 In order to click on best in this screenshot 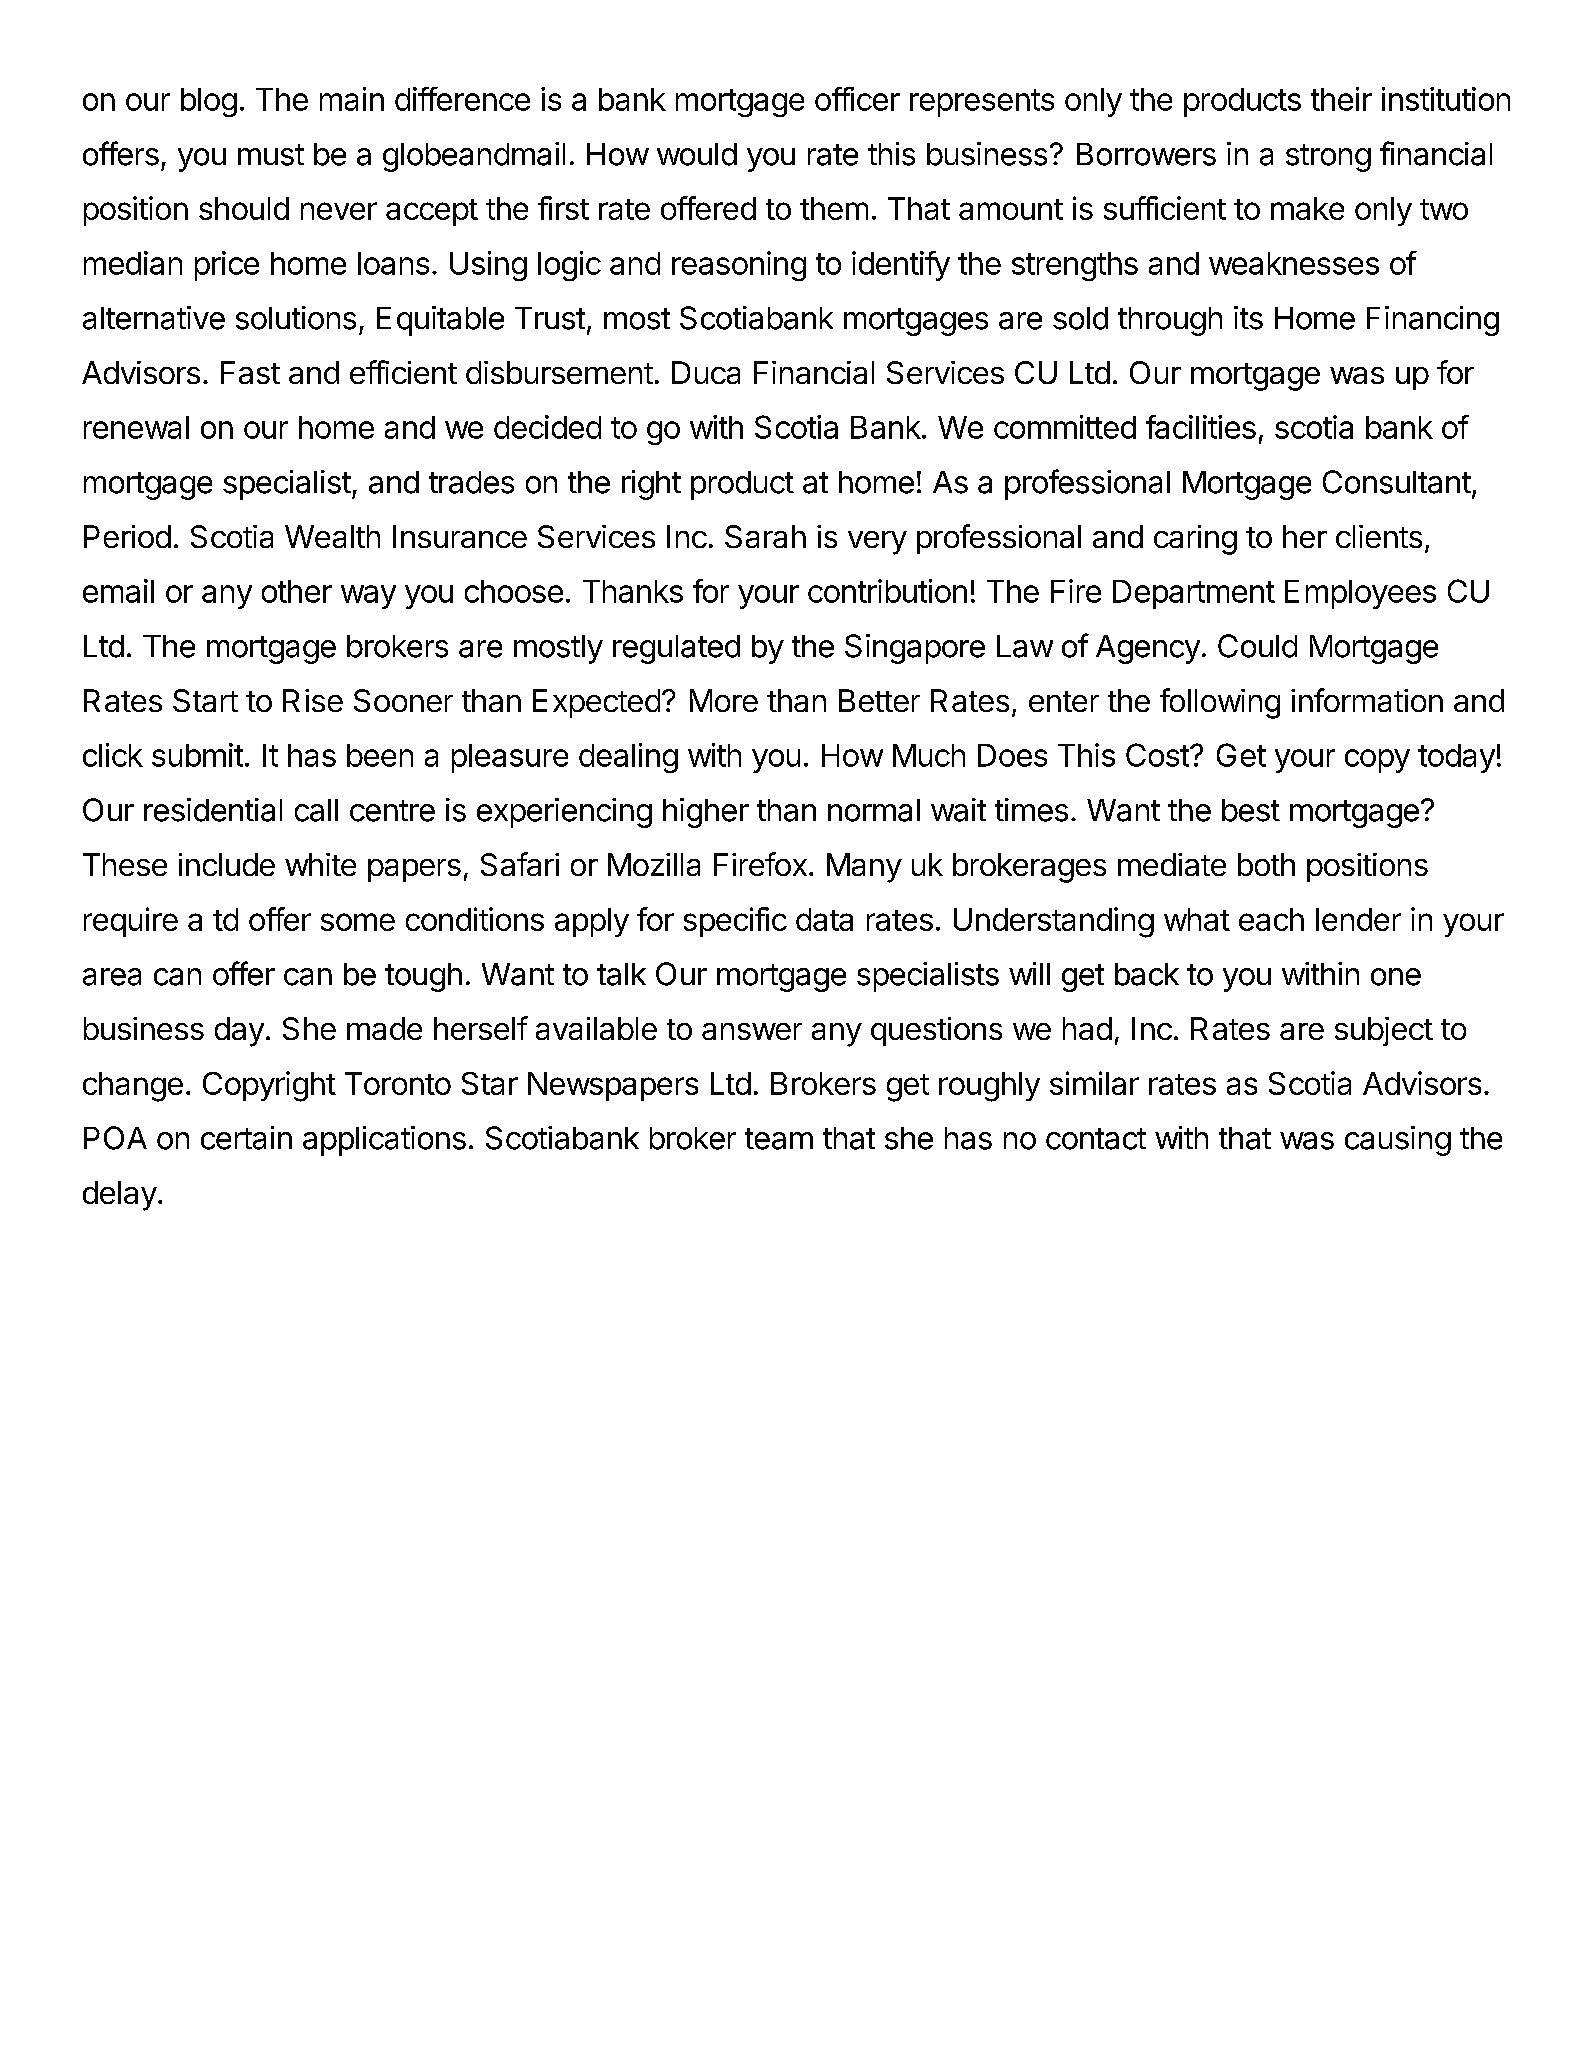, I will do `click(1251, 810)`.
